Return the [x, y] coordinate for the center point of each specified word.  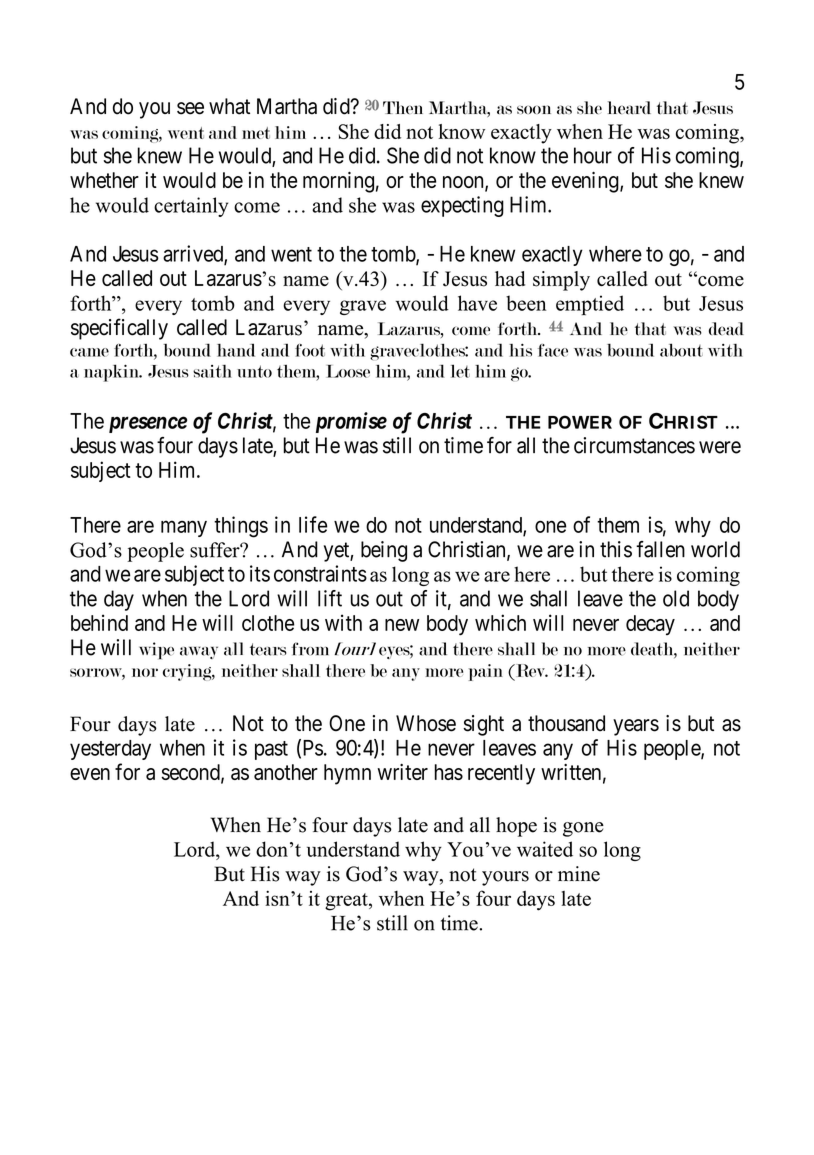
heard [629, 108]
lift [330, 598]
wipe [156, 651]
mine [579, 874]
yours [505, 878]
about [681, 350]
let [460, 371]
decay [650, 625]
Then [403, 107]
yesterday [110, 750]
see [190, 108]
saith [212, 371]
